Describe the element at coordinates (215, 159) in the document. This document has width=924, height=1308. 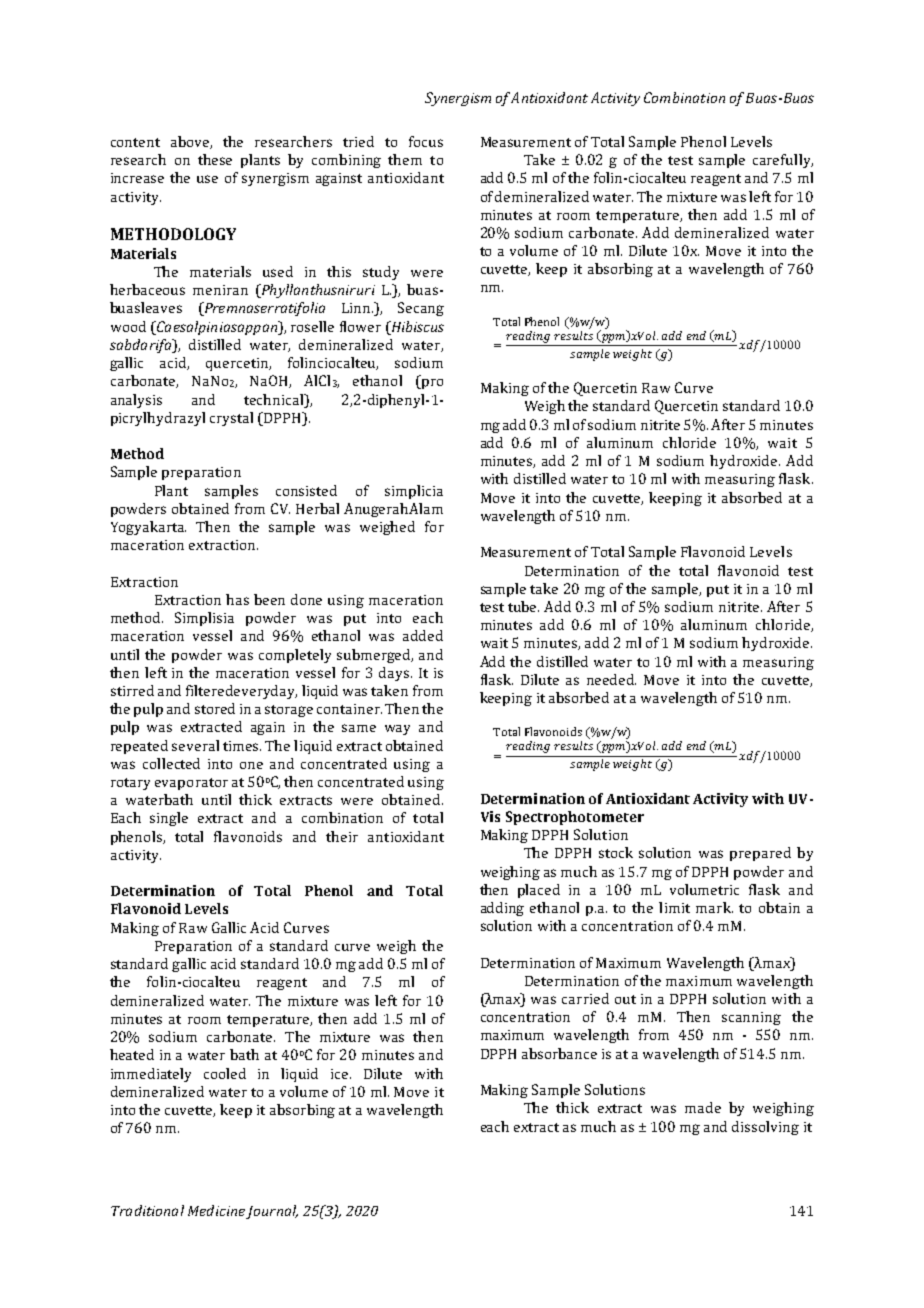
I see `these` at that location.
